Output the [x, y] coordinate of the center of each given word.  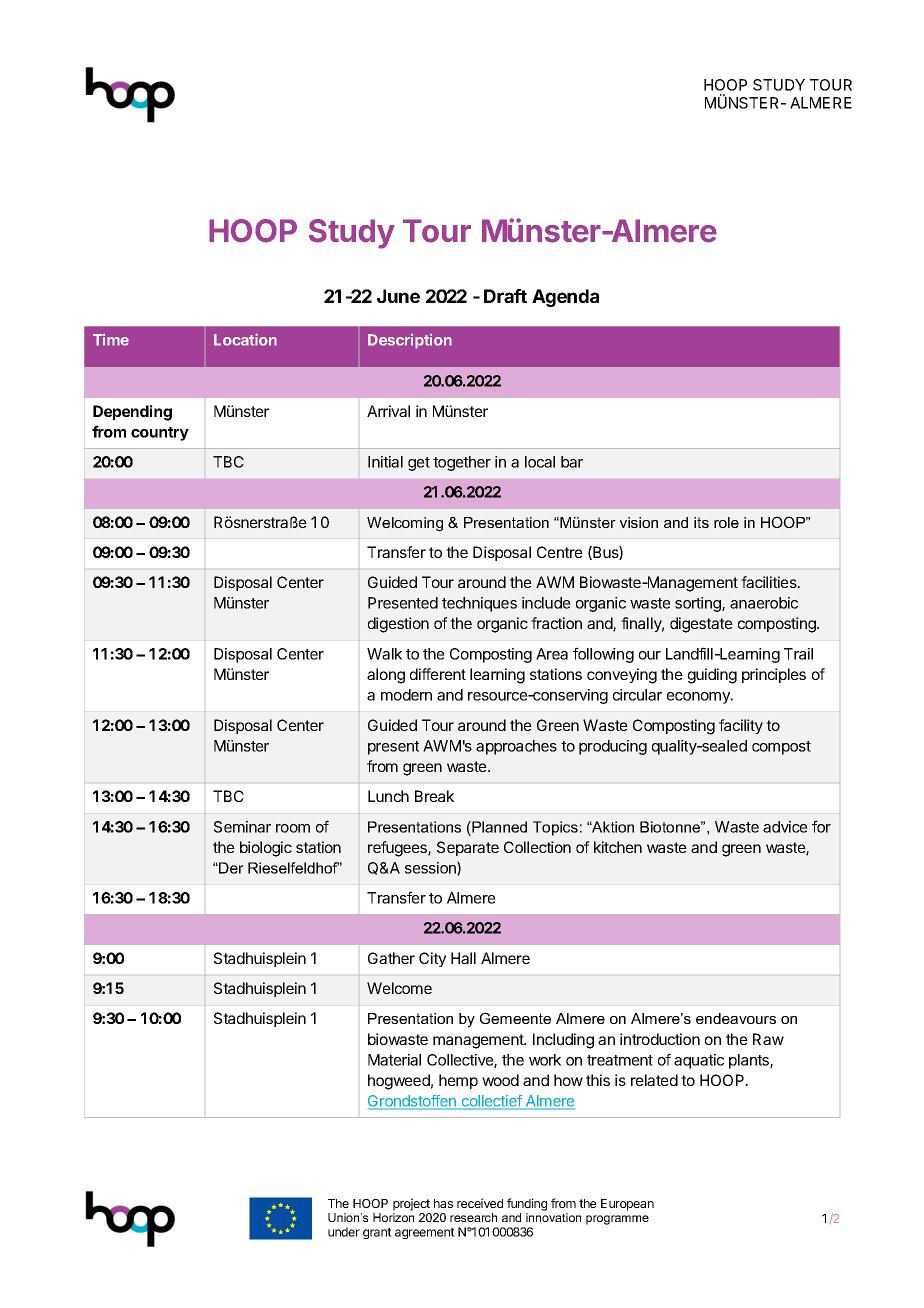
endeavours [736, 1018]
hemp [458, 1081]
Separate [468, 848]
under [344, 1232]
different [438, 674]
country [160, 434]
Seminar [242, 827]
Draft [505, 296]
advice [785, 827]
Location [245, 339]
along [386, 676]
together [462, 463]
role [726, 522]
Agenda [565, 298]
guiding [712, 676]
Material [394, 1060]
